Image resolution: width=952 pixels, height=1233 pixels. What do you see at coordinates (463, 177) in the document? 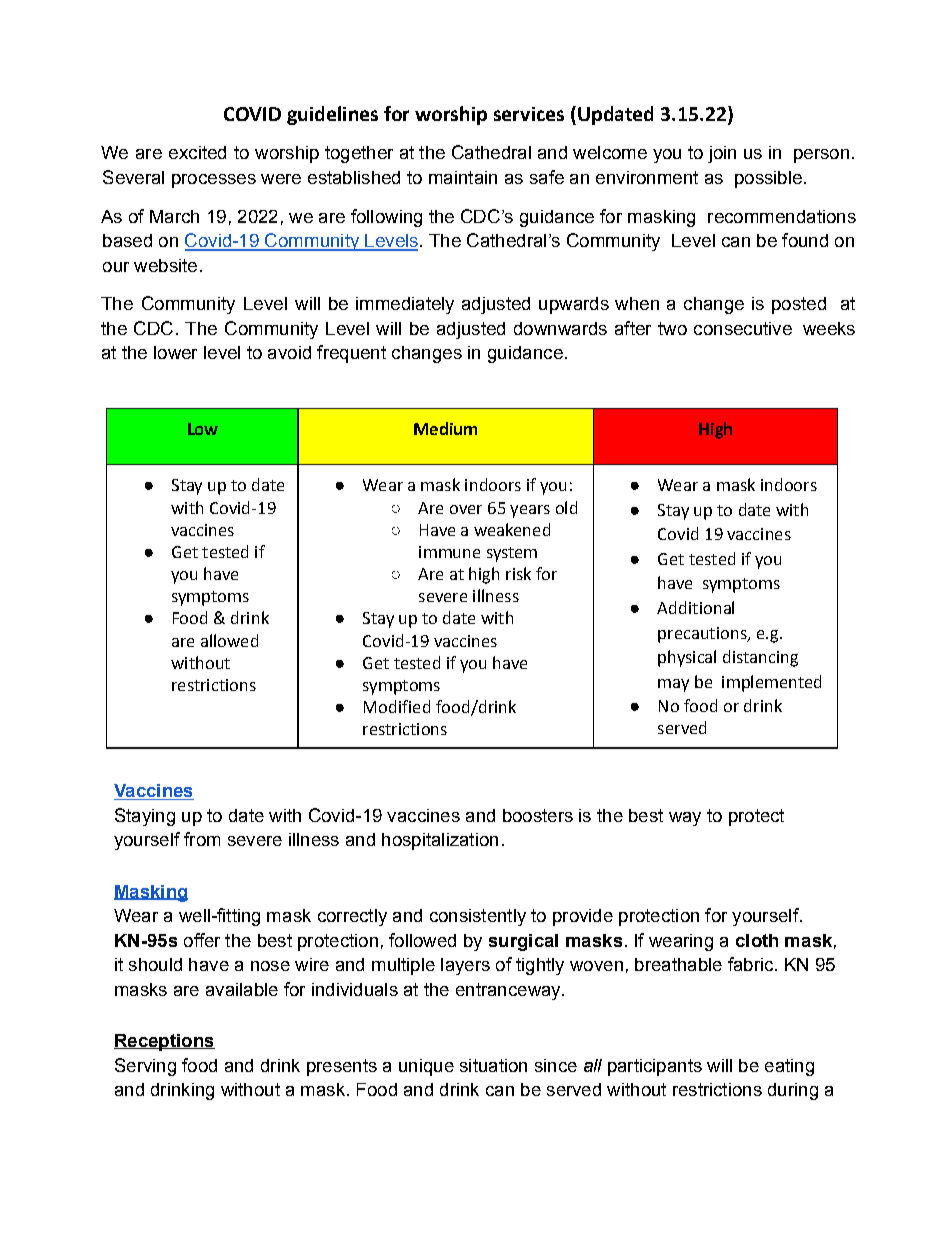
I see `maintain` at bounding box center [463, 177].
